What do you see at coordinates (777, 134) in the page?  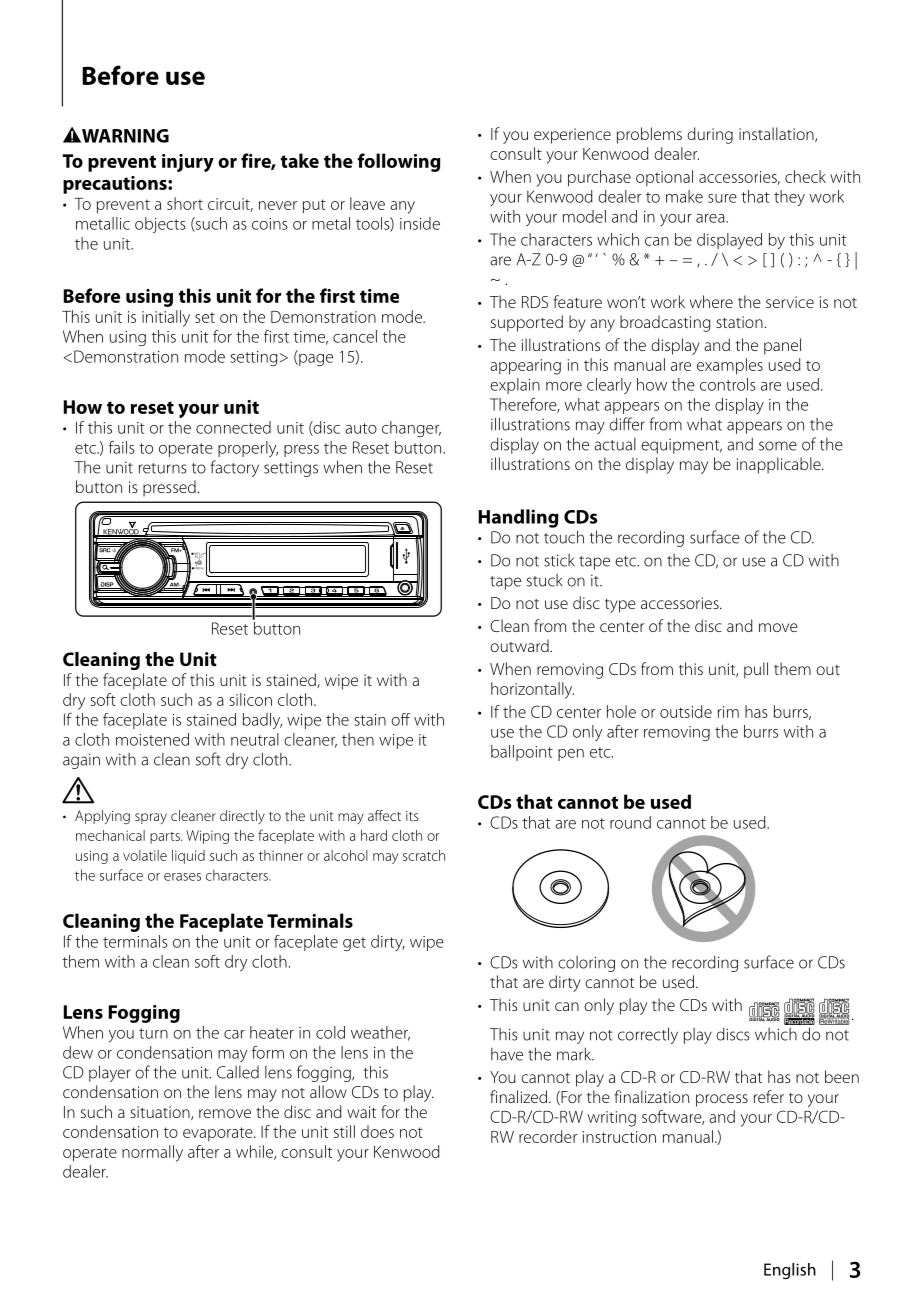 I see `installation` at bounding box center [777, 134].
